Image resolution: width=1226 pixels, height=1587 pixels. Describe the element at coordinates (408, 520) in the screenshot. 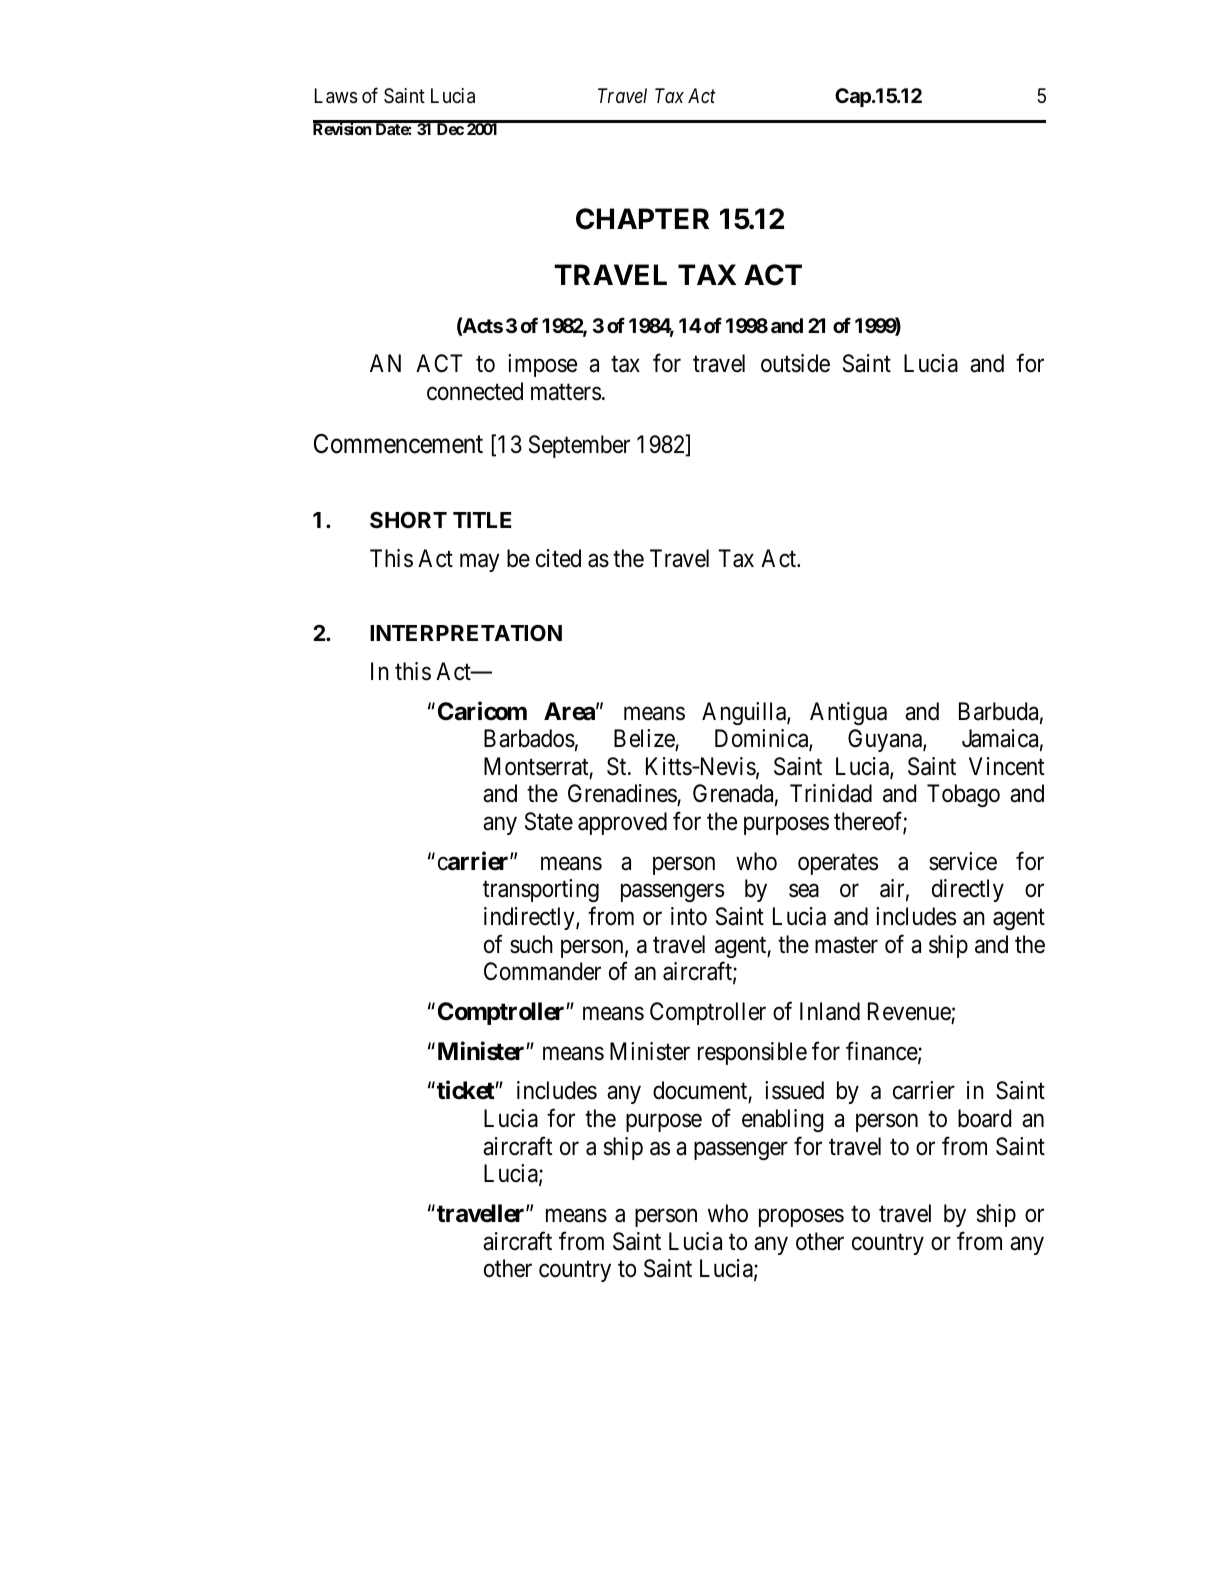

I see `SHORT` at that location.
